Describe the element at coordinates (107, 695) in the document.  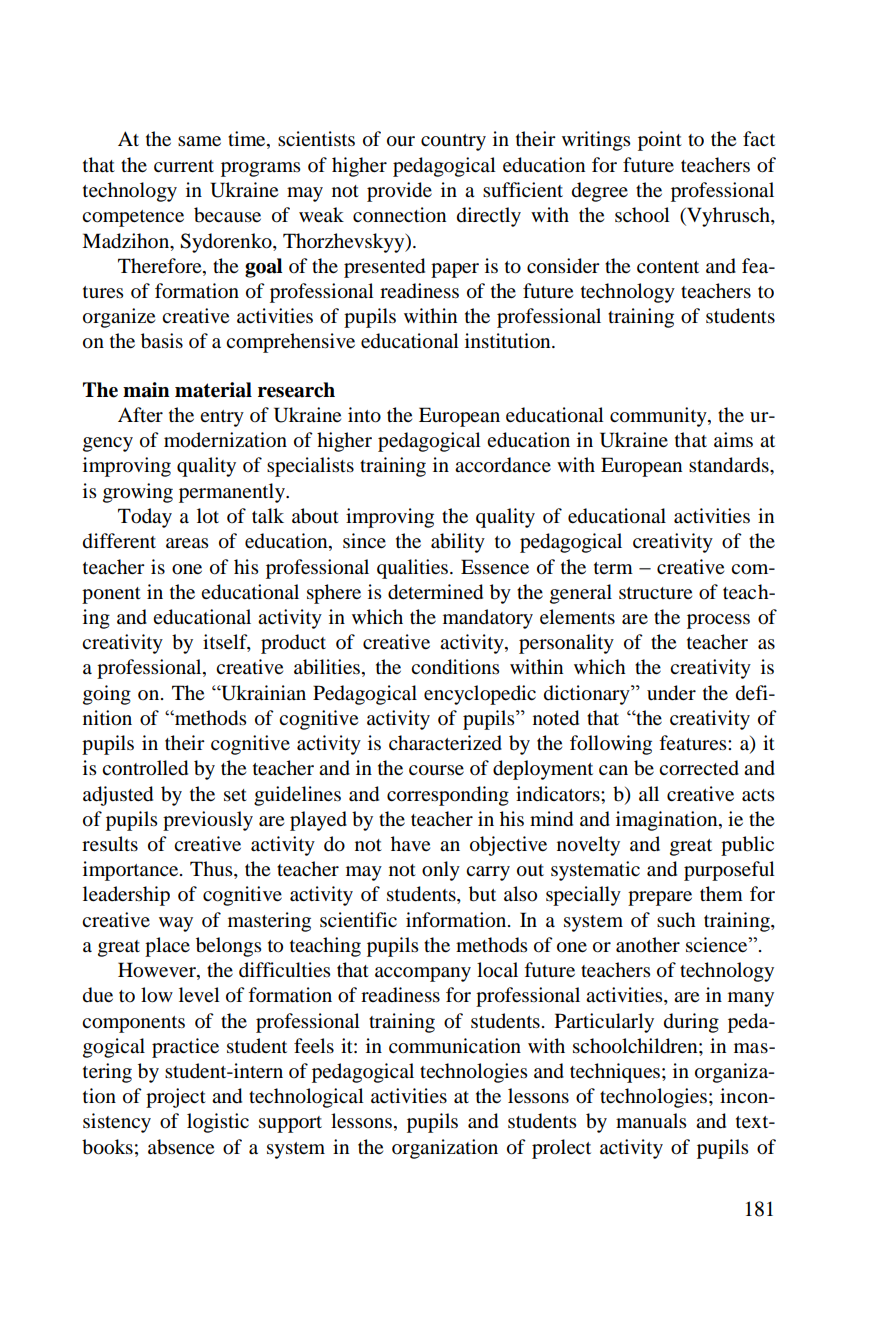
I see `going` at that location.
